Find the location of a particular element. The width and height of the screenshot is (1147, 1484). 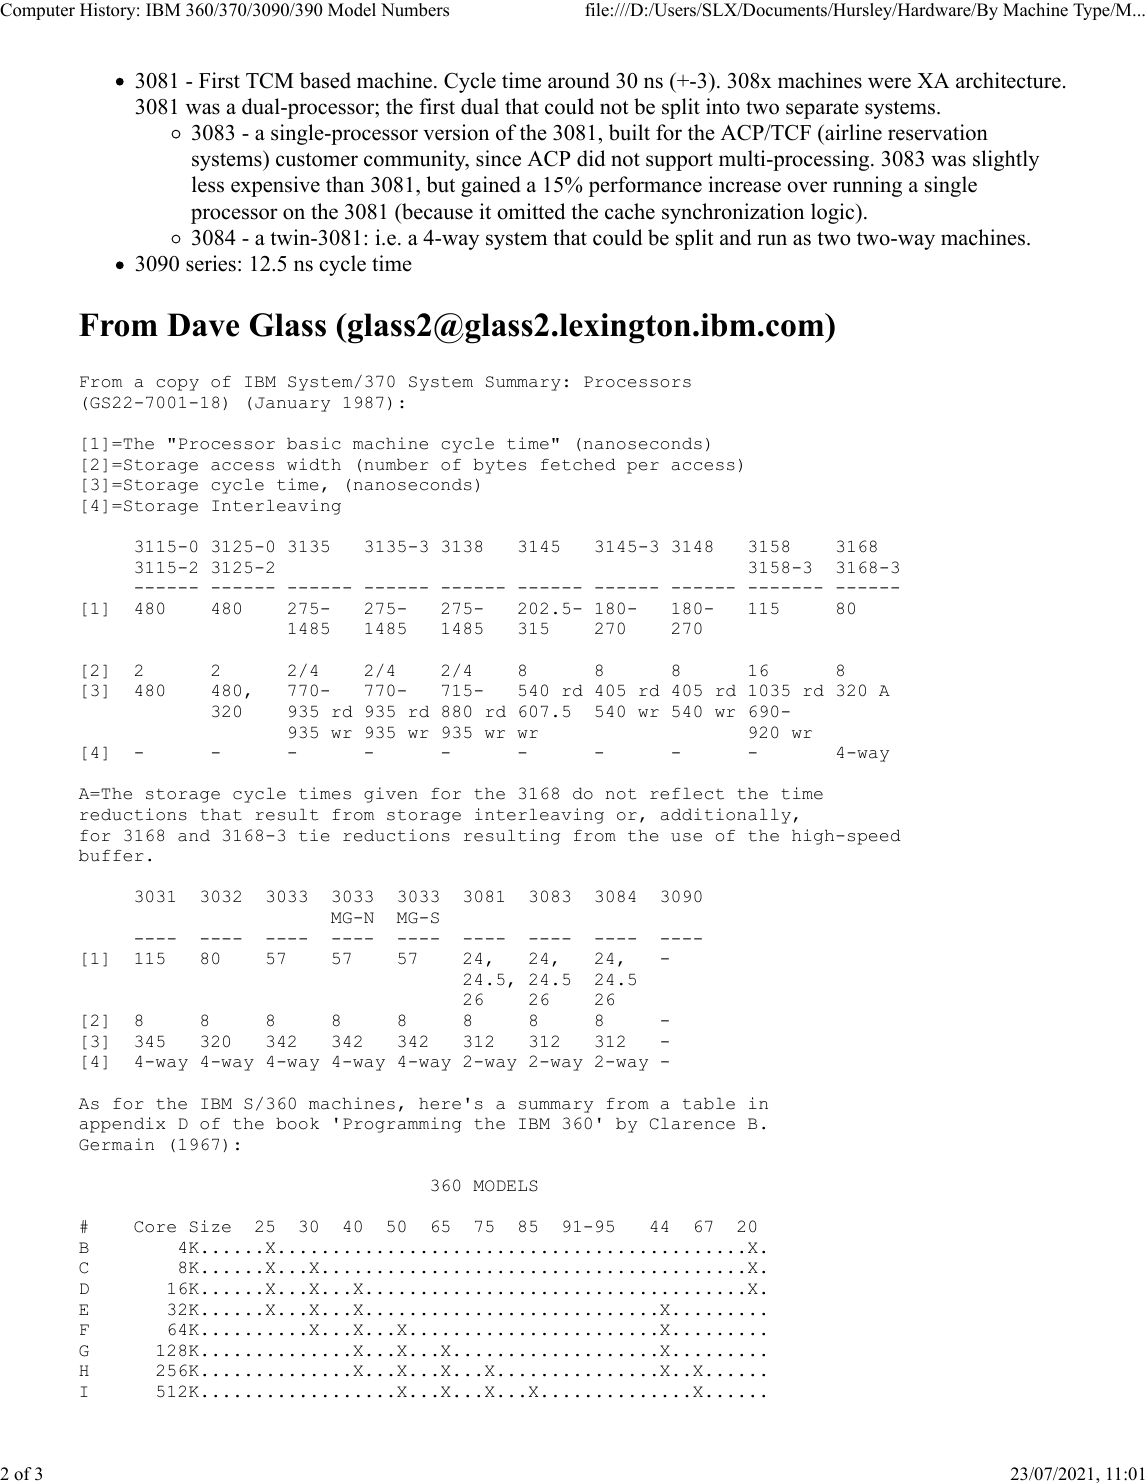

were is located at coordinates (889, 83).
